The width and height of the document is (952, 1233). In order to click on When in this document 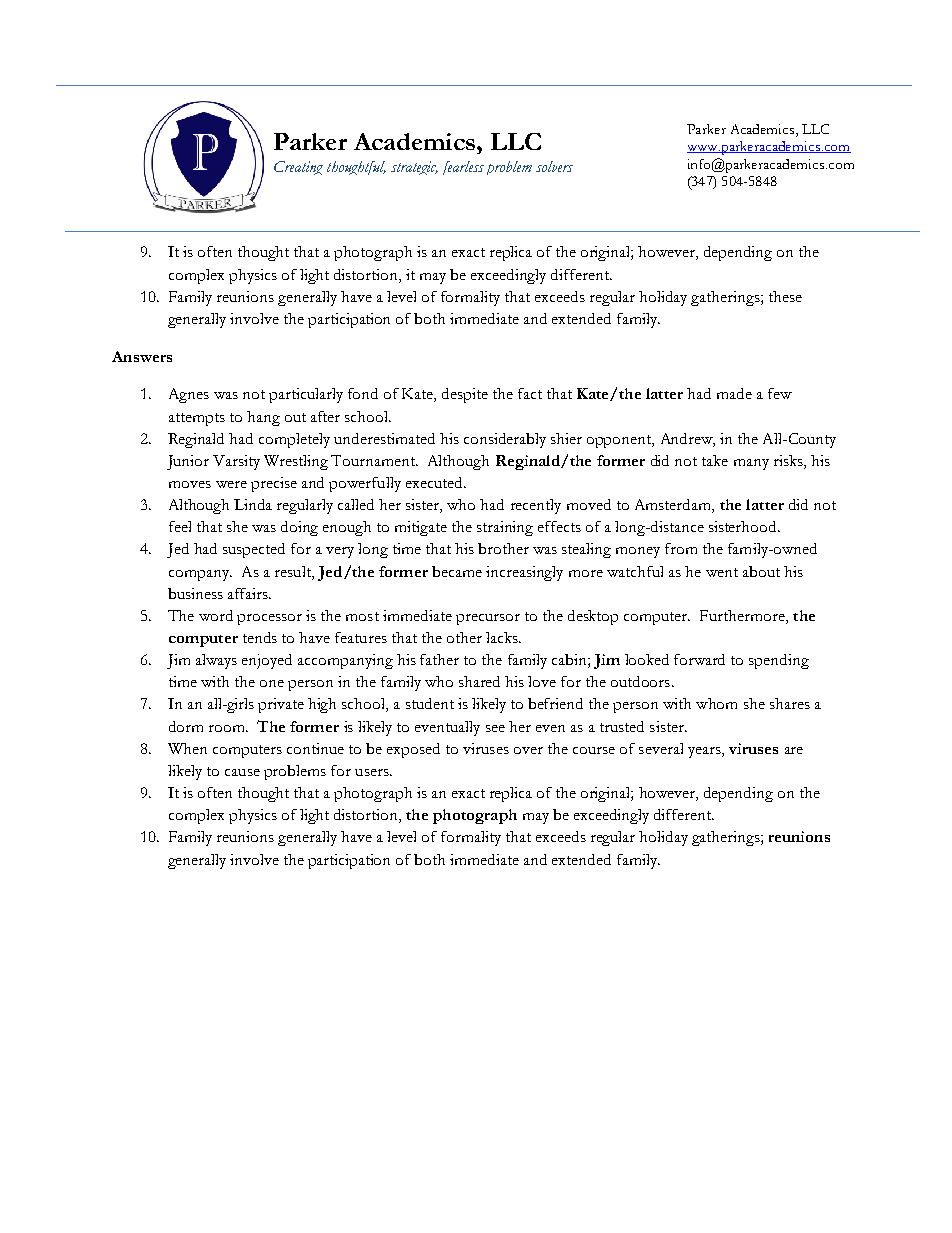, I will do `click(187, 748)`.
